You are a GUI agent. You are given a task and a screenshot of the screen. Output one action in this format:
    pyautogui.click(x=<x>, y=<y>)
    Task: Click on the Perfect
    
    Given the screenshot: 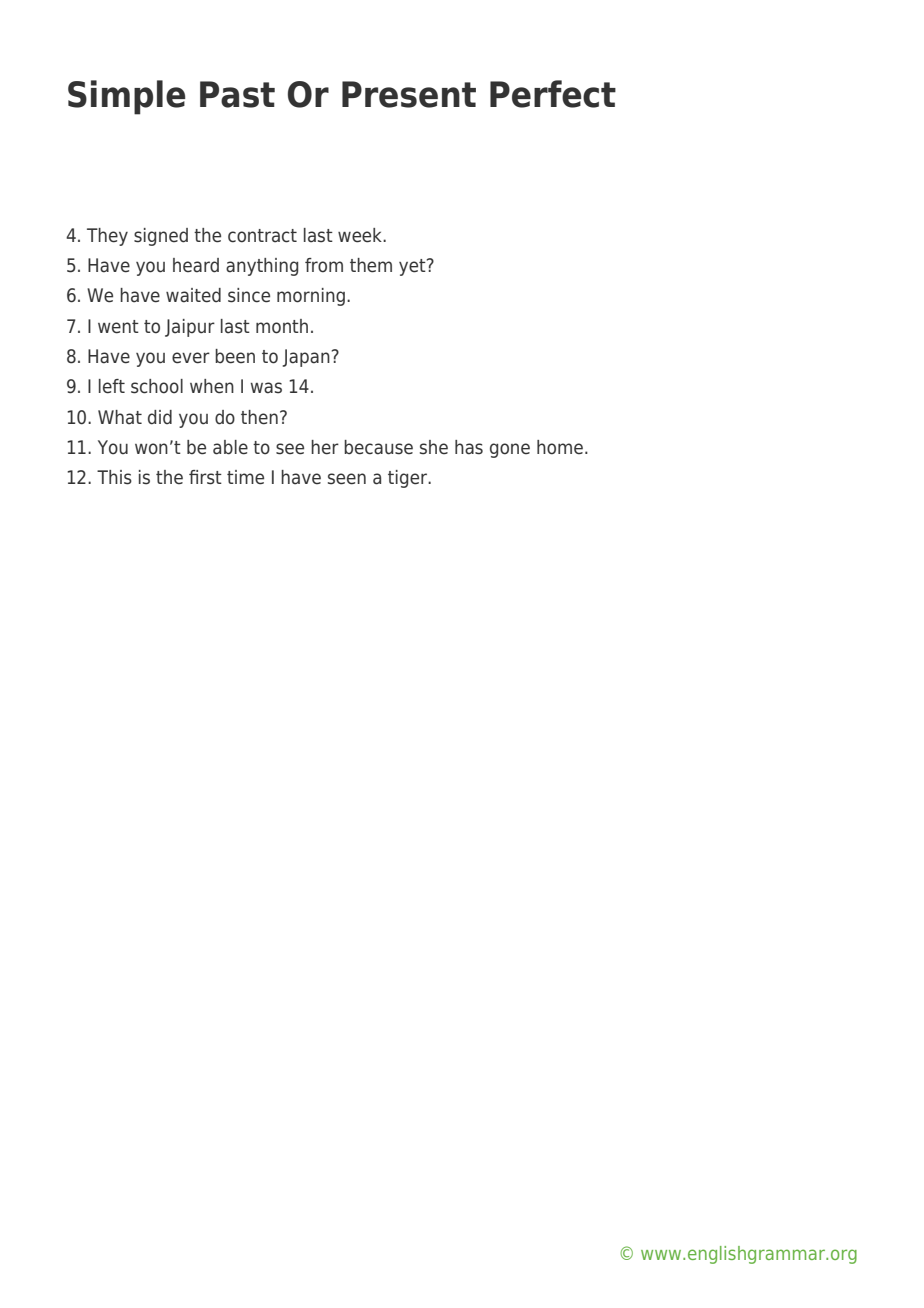 What is the action you would take?
    pyautogui.click(x=553, y=94)
